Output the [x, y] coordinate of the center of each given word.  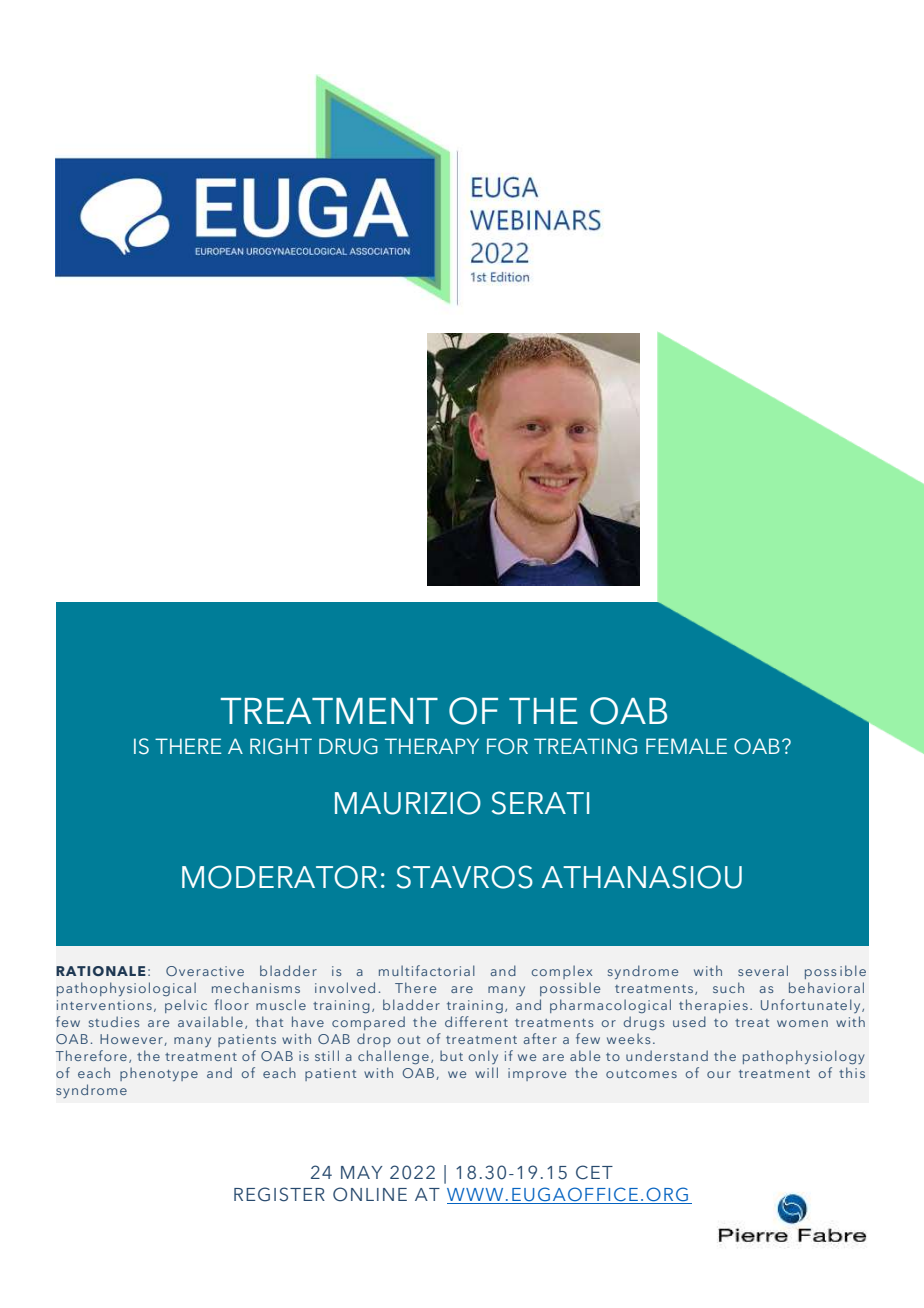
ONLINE [370, 1194]
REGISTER [279, 1194]
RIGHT [281, 746]
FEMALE [686, 746]
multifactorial [427, 970]
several [763, 970]
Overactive [205, 971]
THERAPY [432, 746]
